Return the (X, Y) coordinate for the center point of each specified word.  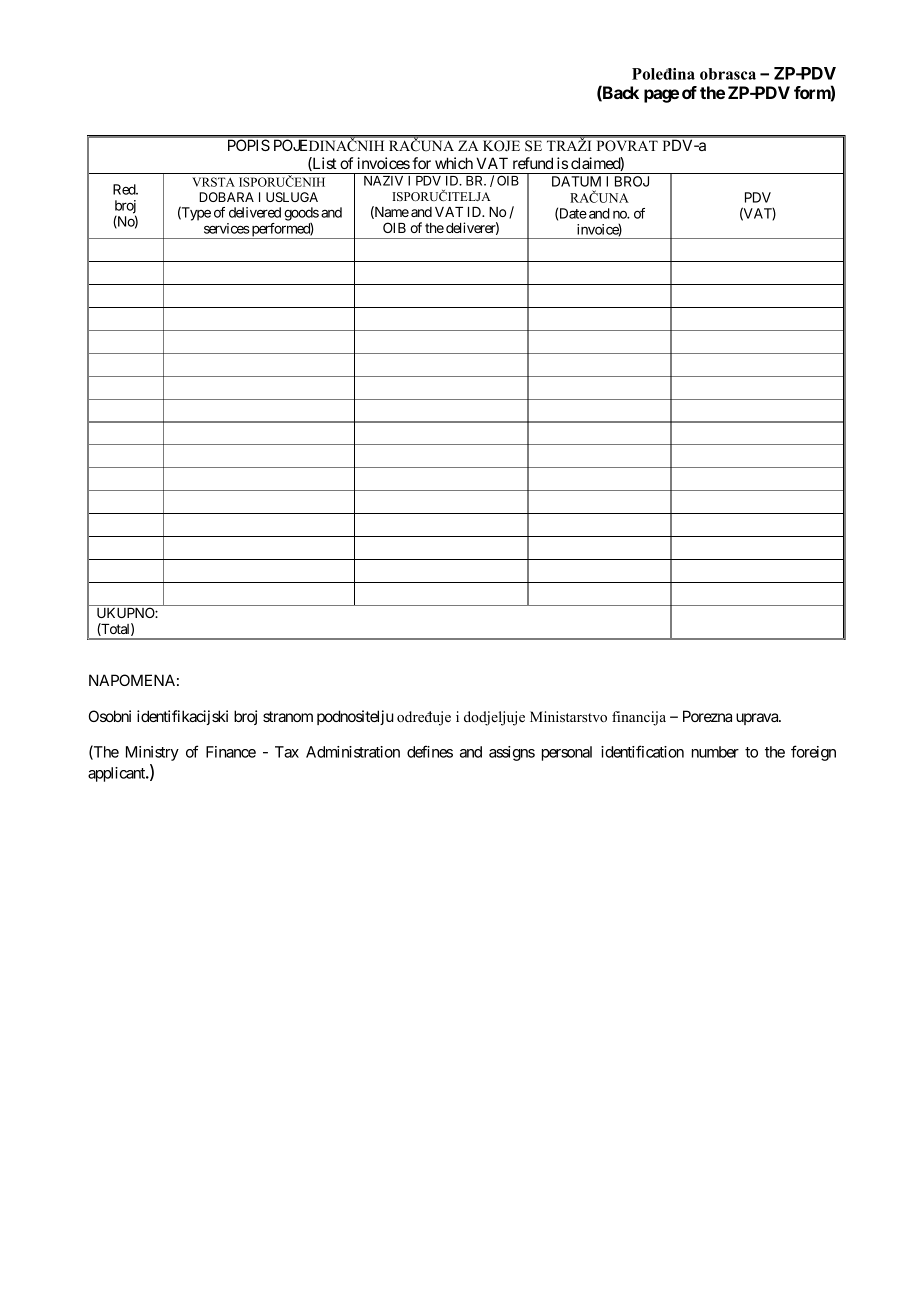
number (715, 752)
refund (533, 163)
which (454, 163)
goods (301, 214)
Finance (231, 752)
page (661, 96)
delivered (255, 212)
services (227, 228)
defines (430, 751)
